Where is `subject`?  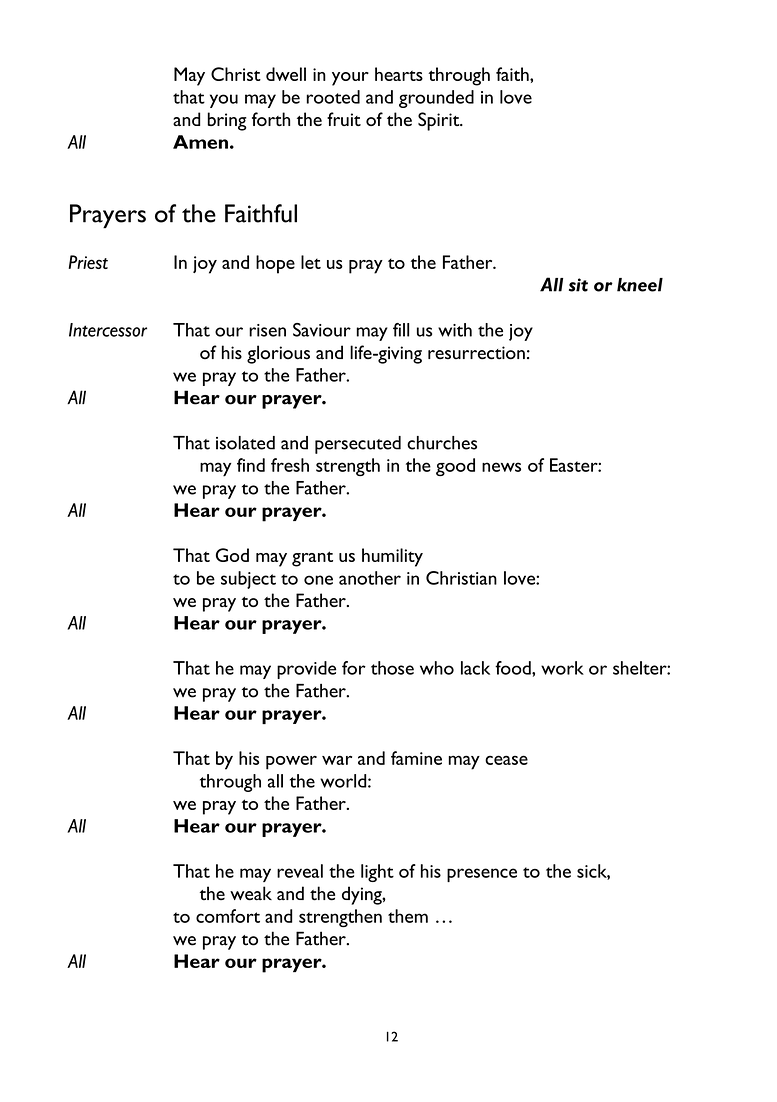
subject is located at coordinates (248, 580).
